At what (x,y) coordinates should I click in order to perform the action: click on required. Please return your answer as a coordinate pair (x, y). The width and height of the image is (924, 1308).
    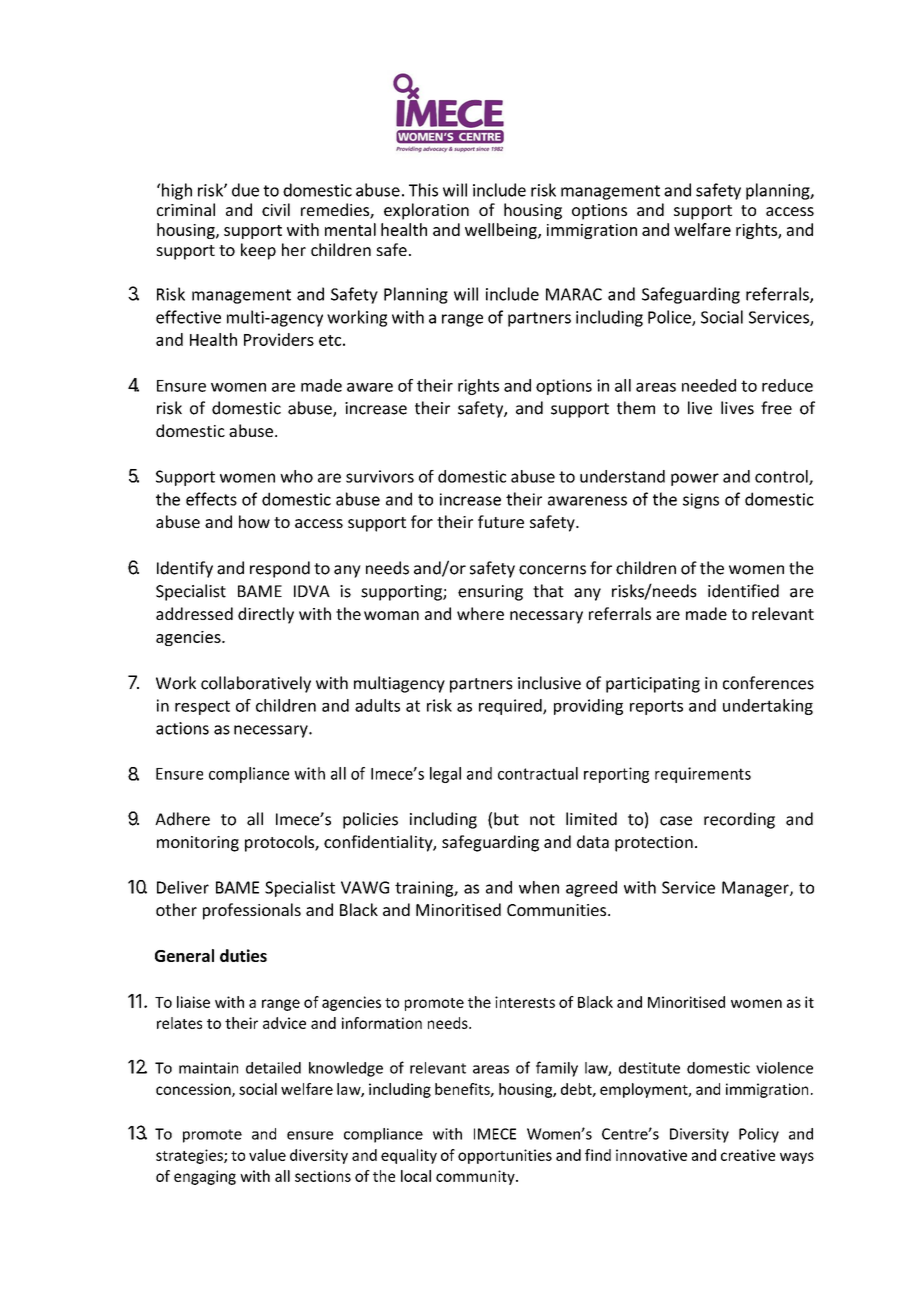
    Looking at the image, I should click on (511, 707).
